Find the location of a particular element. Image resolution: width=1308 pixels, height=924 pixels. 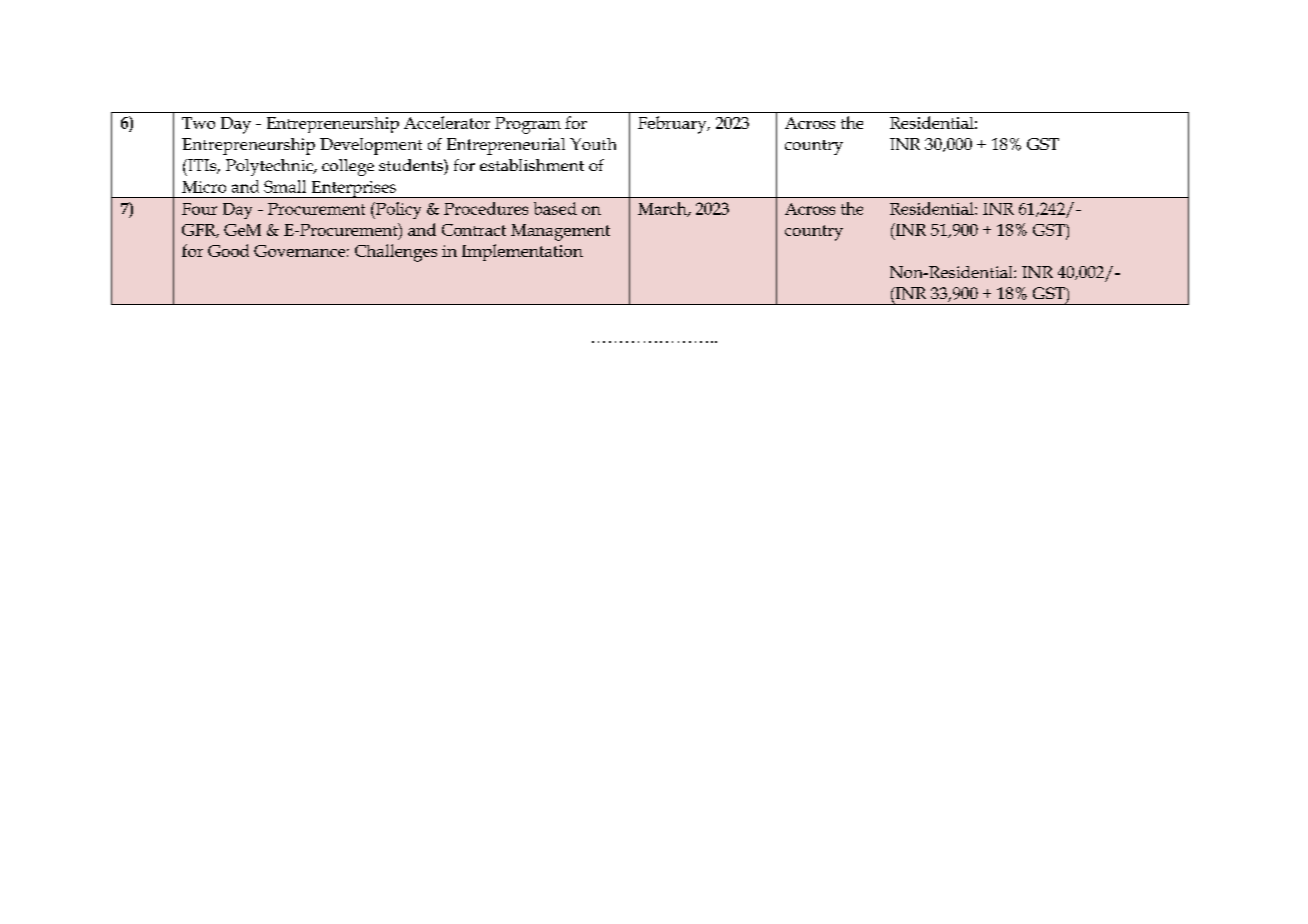

February is located at coordinates (673, 125).
